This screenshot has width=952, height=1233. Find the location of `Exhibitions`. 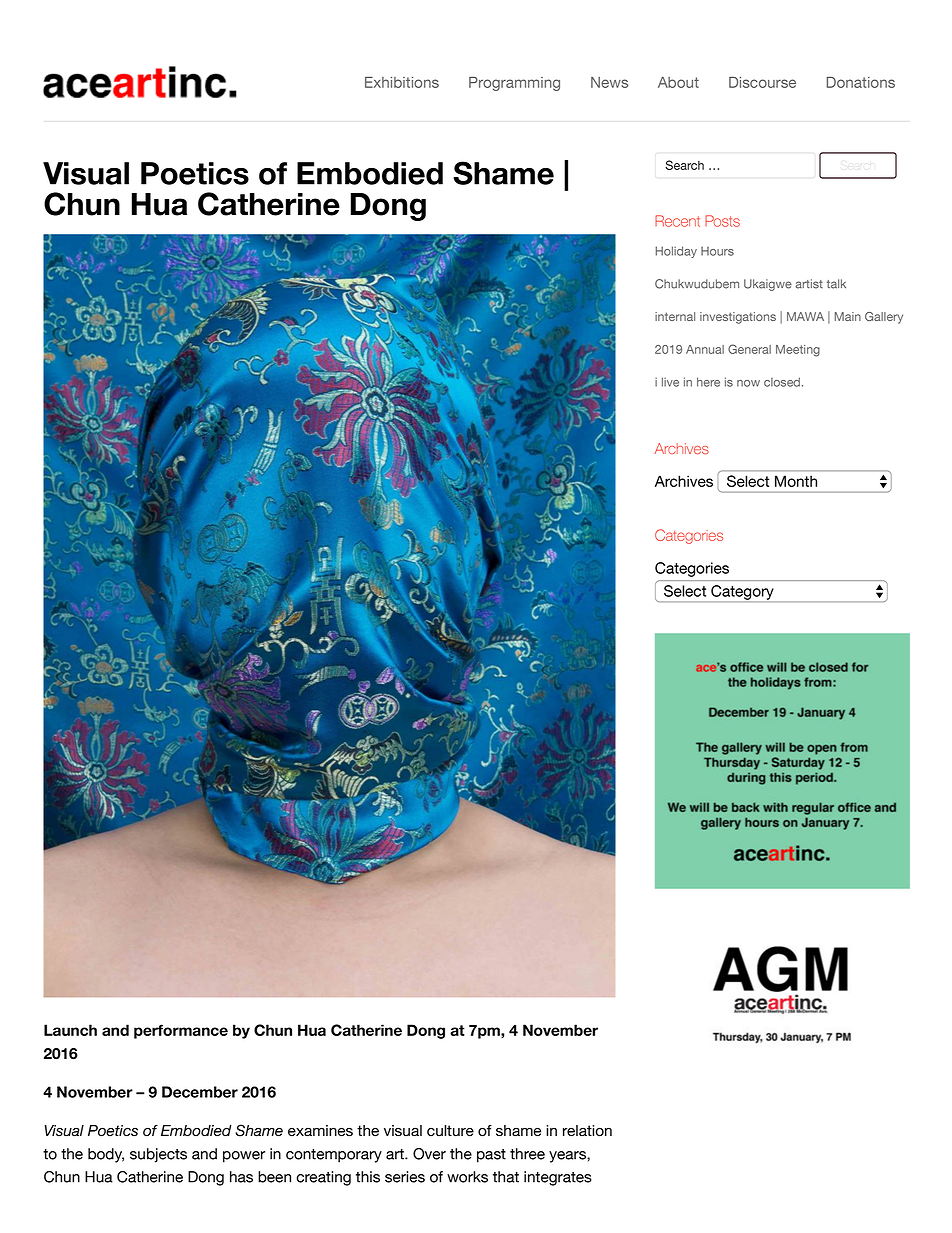

Exhibitions is located at coordinates (402, 82).
